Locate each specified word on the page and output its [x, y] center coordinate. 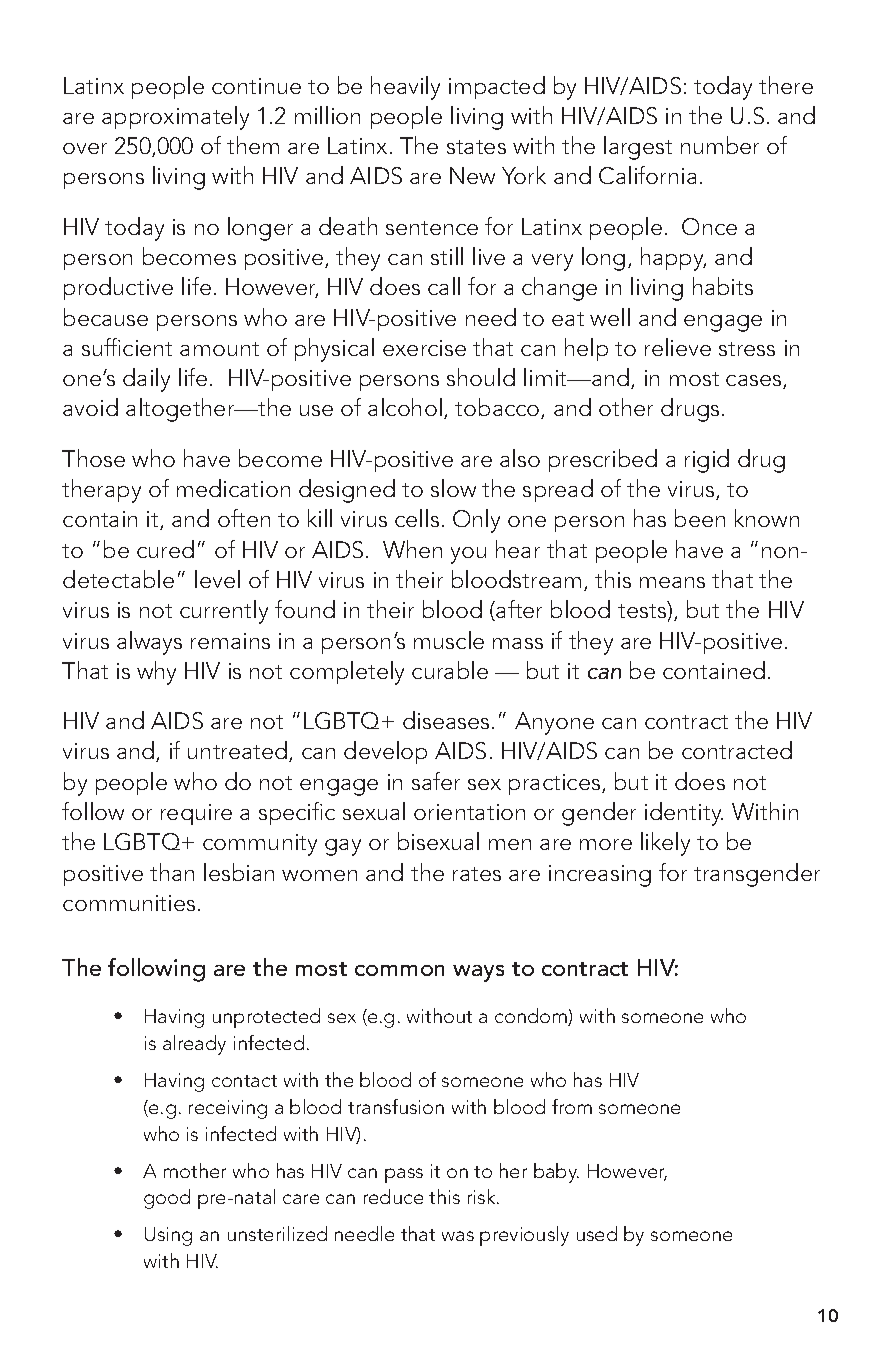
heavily [405, 88]
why [156, 673]
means [672, 582]
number [720, 145]
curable [450, 670]
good [167, 1199]
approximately [175, 118]
